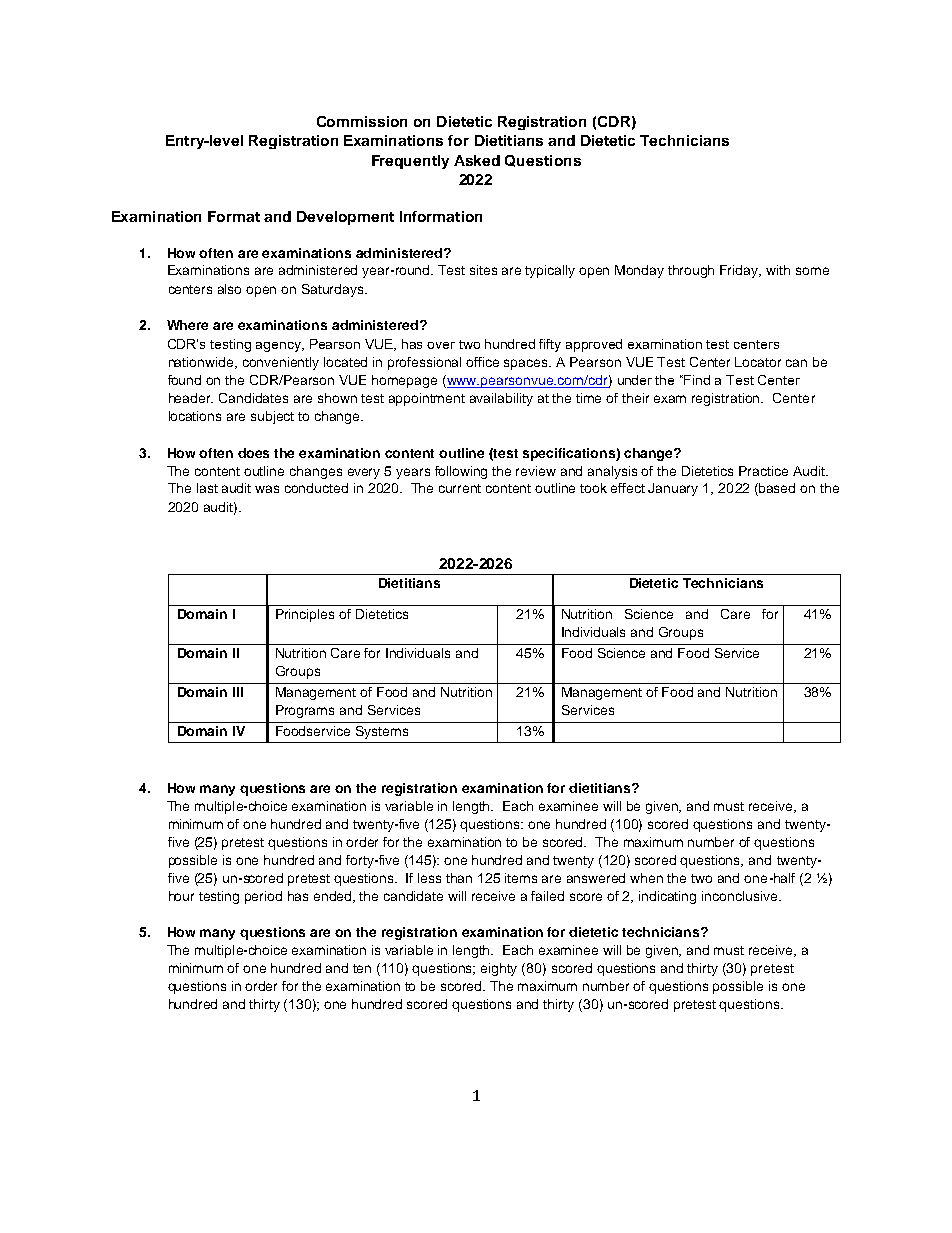 This image has width=952, height=1233. I want to click on Friday, so click(740, 271).
